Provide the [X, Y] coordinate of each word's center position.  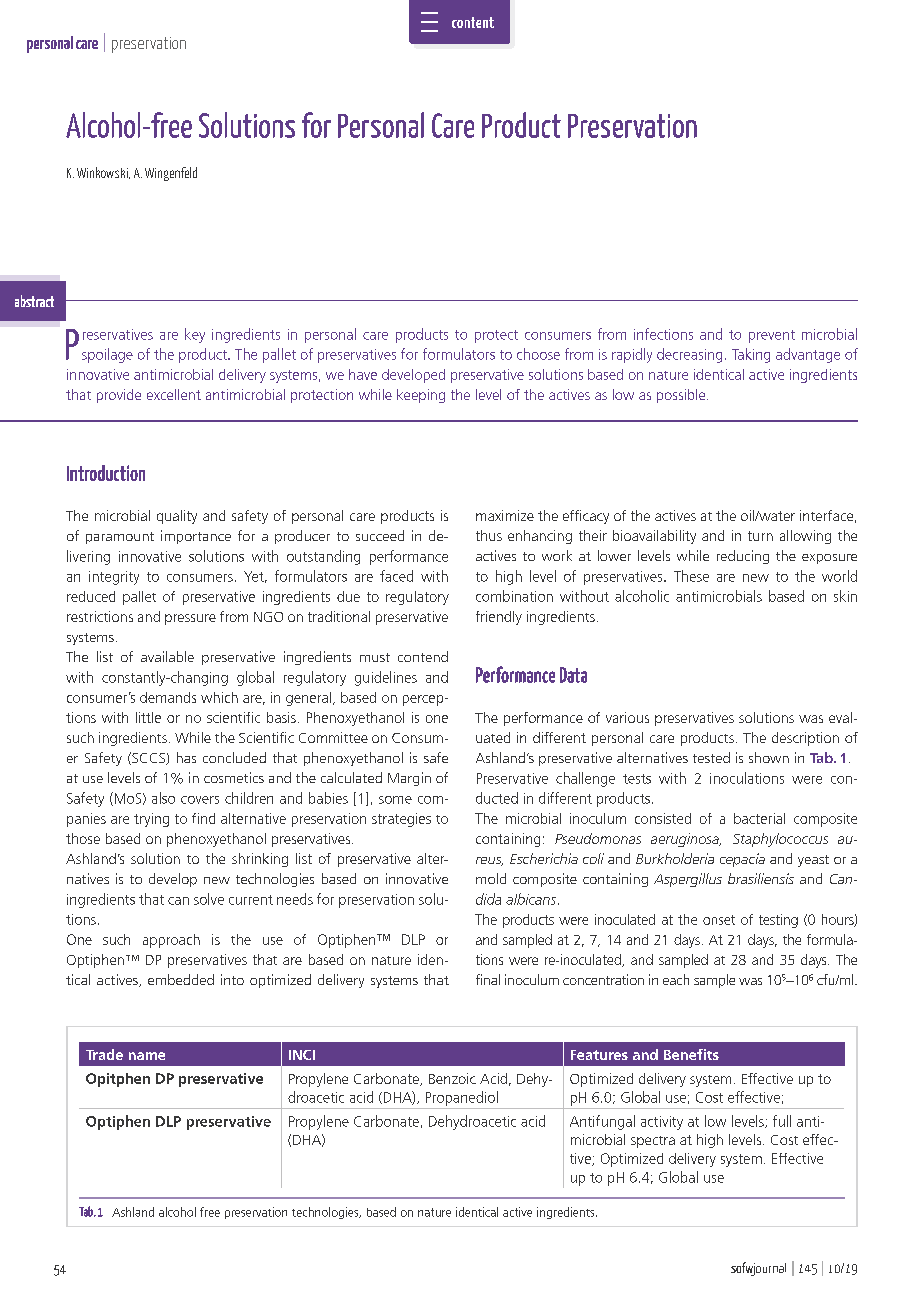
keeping [421, 396]
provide [119, 396]
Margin [409, 779]
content [473, 22]
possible [682, 396]
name [147, 1056]
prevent [772, 336]
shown [769, 757]
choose [538, 354]
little [148, 717]
